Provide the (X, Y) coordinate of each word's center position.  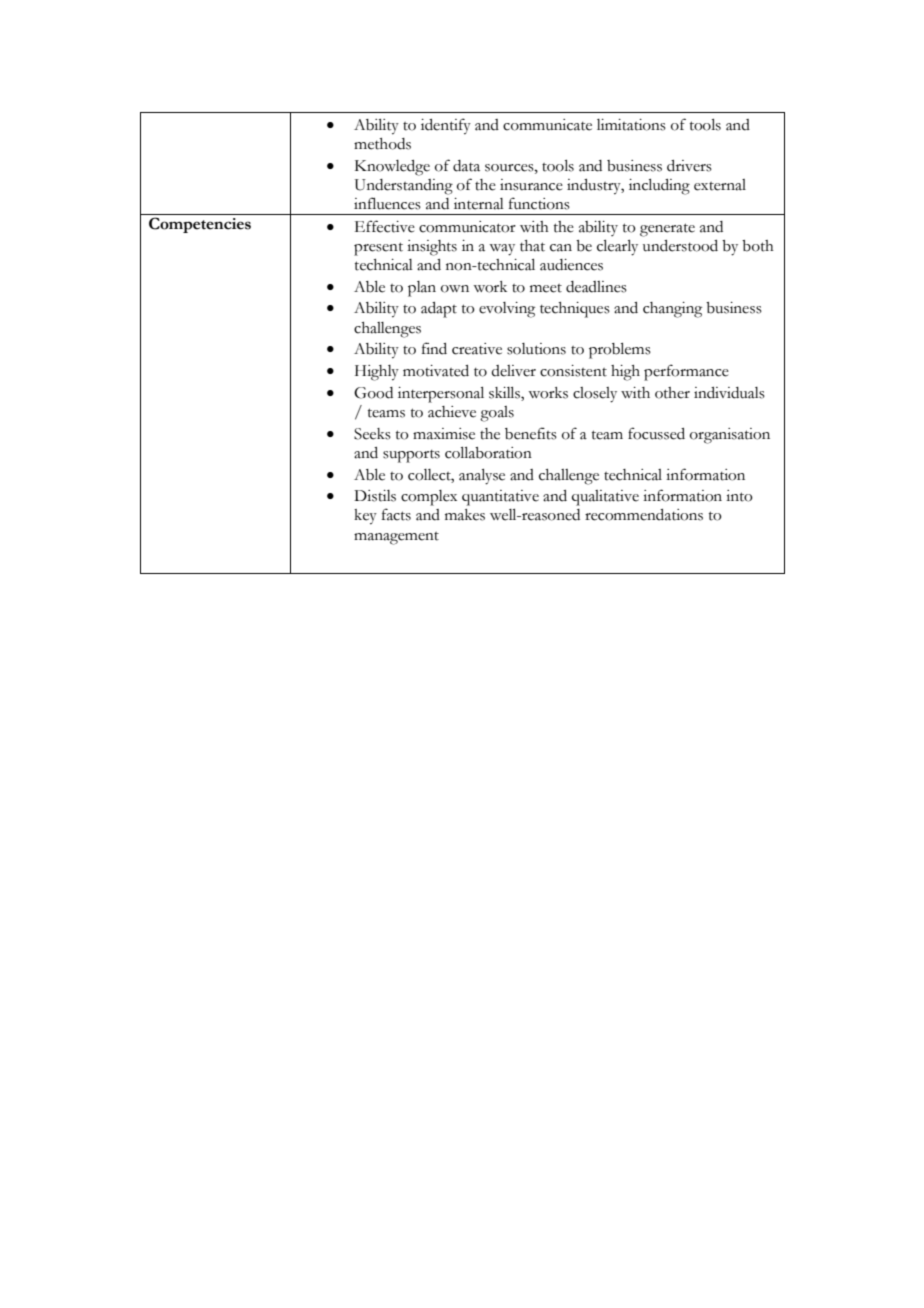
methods (382, 144)
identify (446, 126)
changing (672, 310)
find (434, 348)
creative (477, 349)
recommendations (644, 515)
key (365, 517)
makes (465, 515)
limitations (631, 125)
